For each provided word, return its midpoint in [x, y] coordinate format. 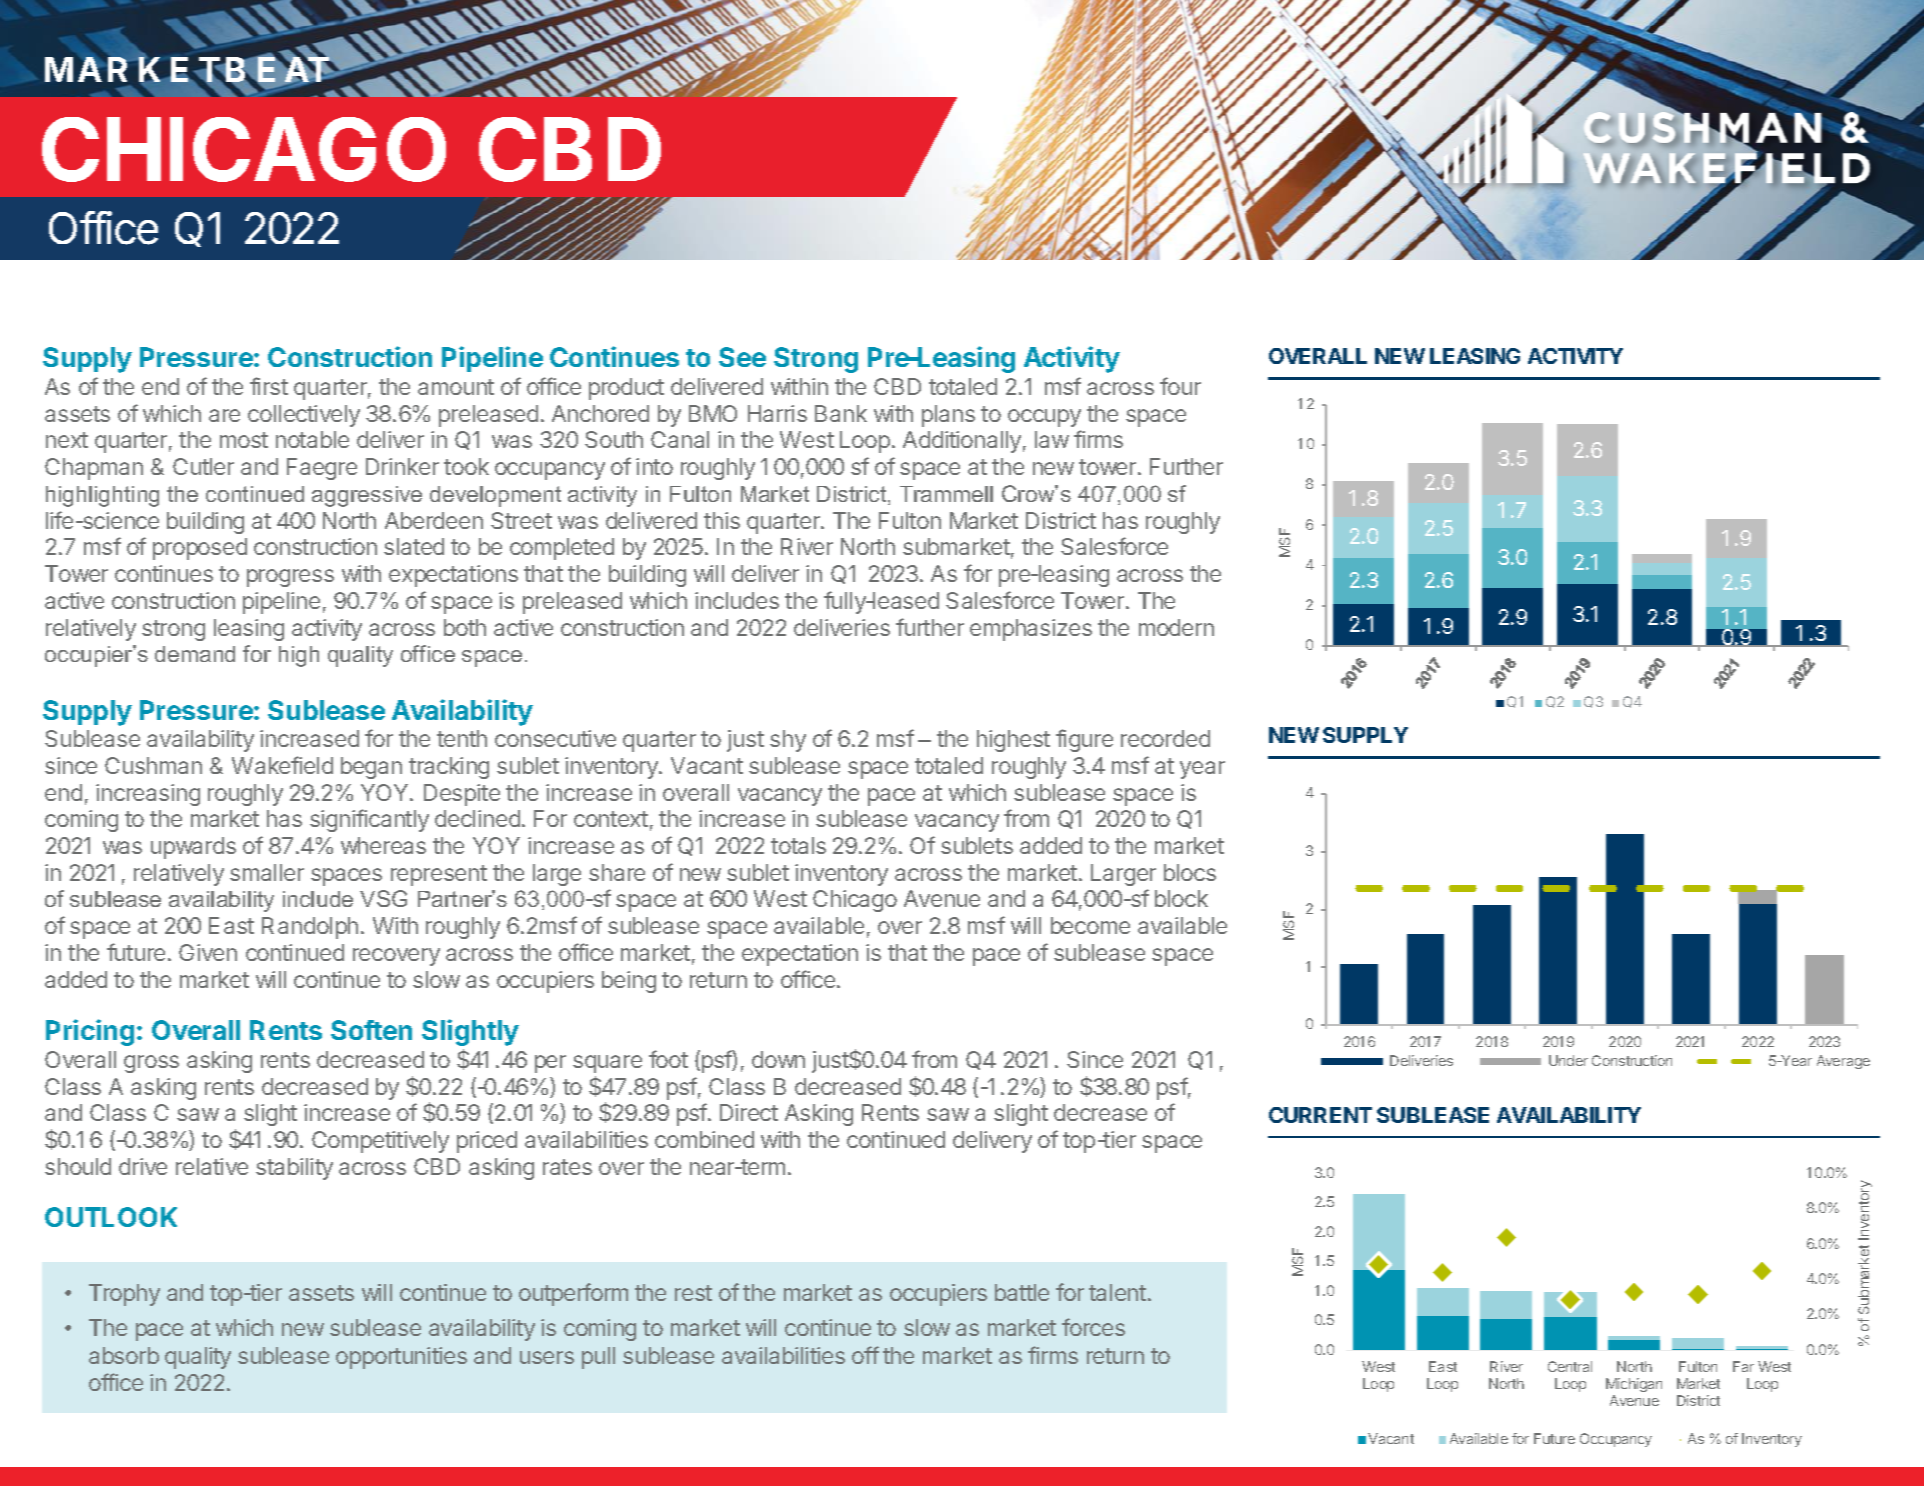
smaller [267, 872]
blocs [1190, 872]
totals [798, 845]
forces [1093, 1327]
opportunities [401, 1358]
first [269, 386]
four [1180, 386]
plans [948, 416]
